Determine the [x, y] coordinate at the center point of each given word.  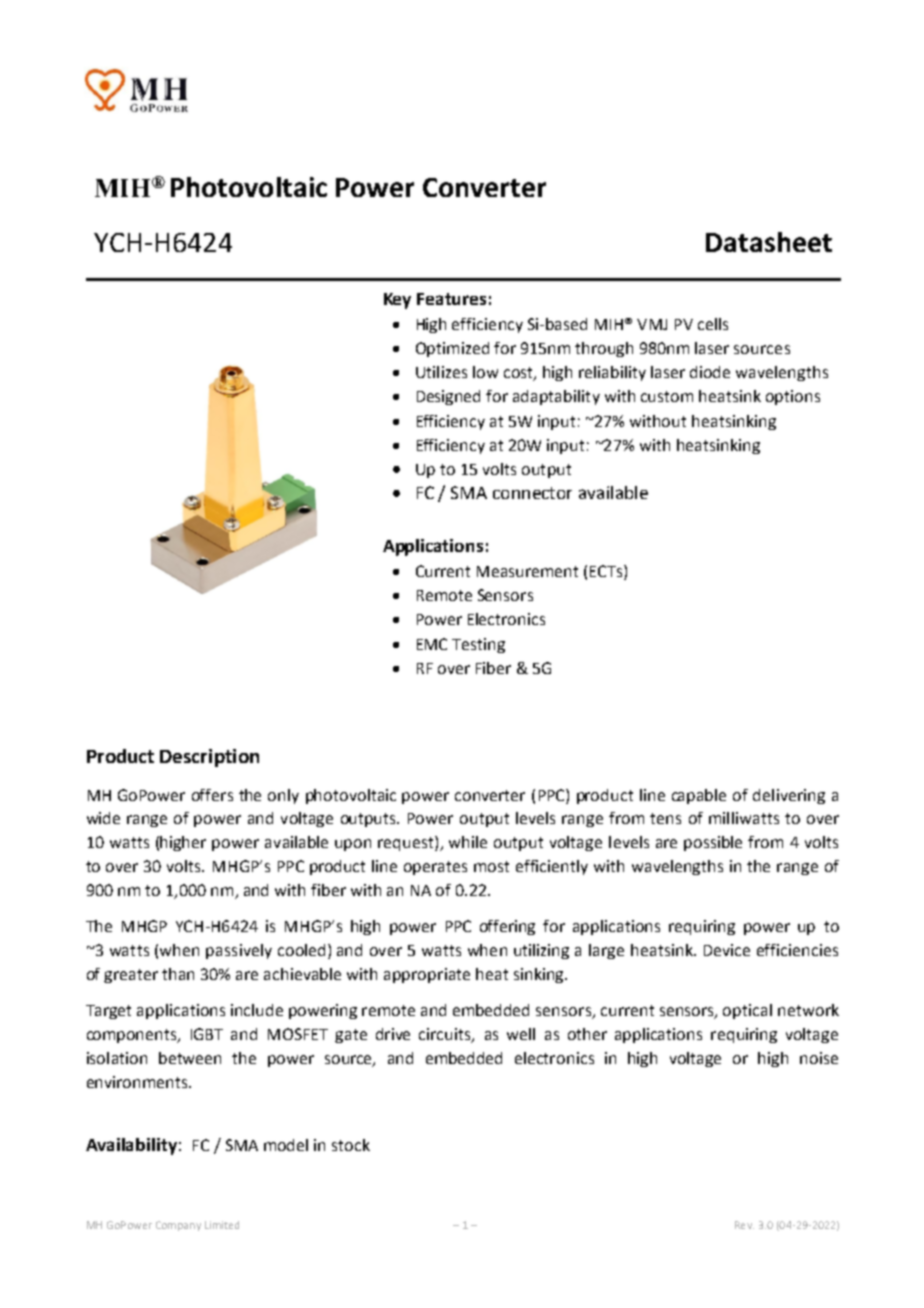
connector [532, 493]
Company [178, 1226]
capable [699, 796]
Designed [448, 397]
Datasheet [769, 242]
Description [209, 758]
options [793, 397]
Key [397, 301]
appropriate [427, 975]
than [178, 974]
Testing [478, 645]
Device [727, 950]
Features [451, 299]
